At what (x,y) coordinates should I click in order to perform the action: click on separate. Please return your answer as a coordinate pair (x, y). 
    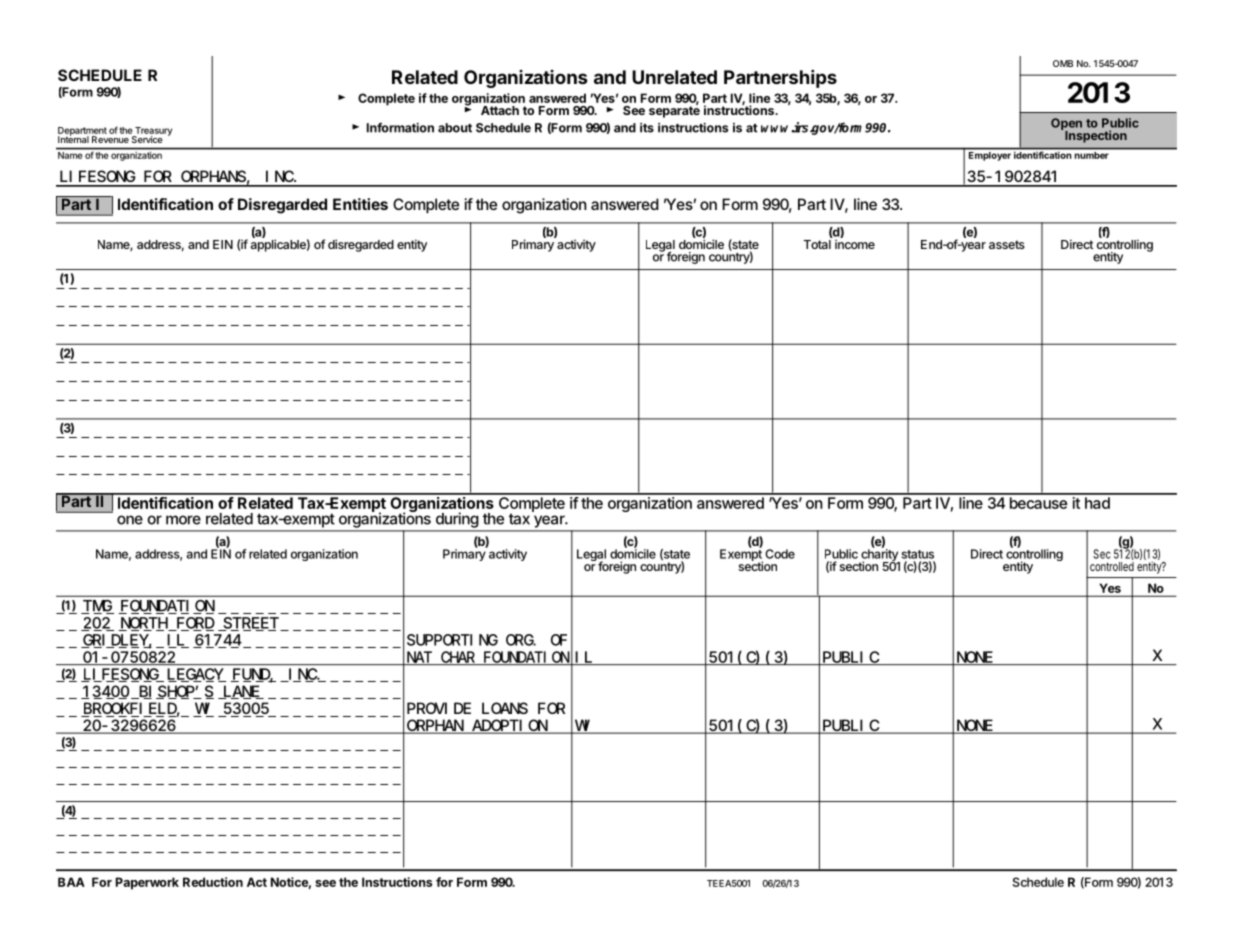
    Looking at the image, I should click on (674, 111).
